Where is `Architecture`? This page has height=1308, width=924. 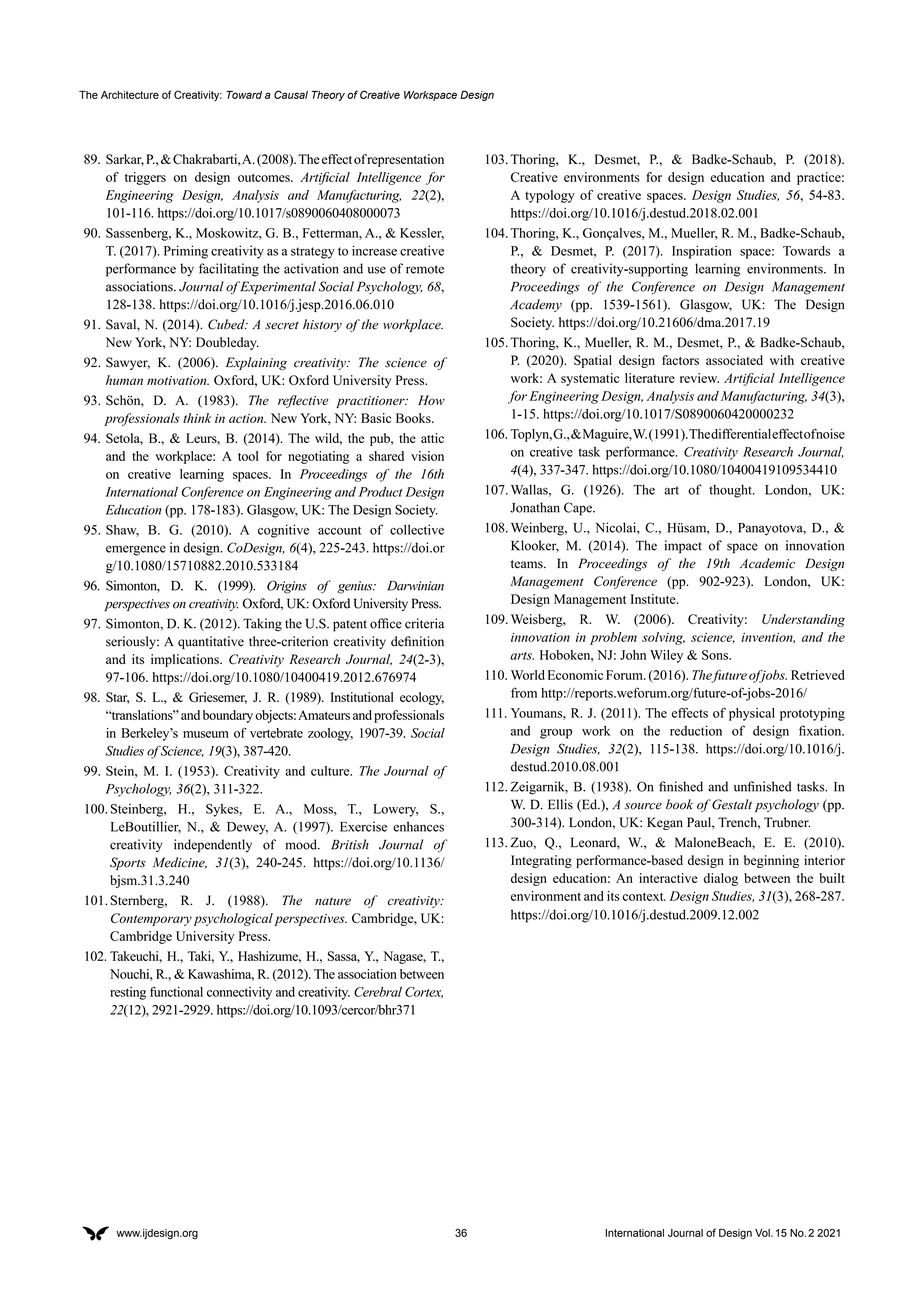
Architecture is located at coordinates (130, 95).
